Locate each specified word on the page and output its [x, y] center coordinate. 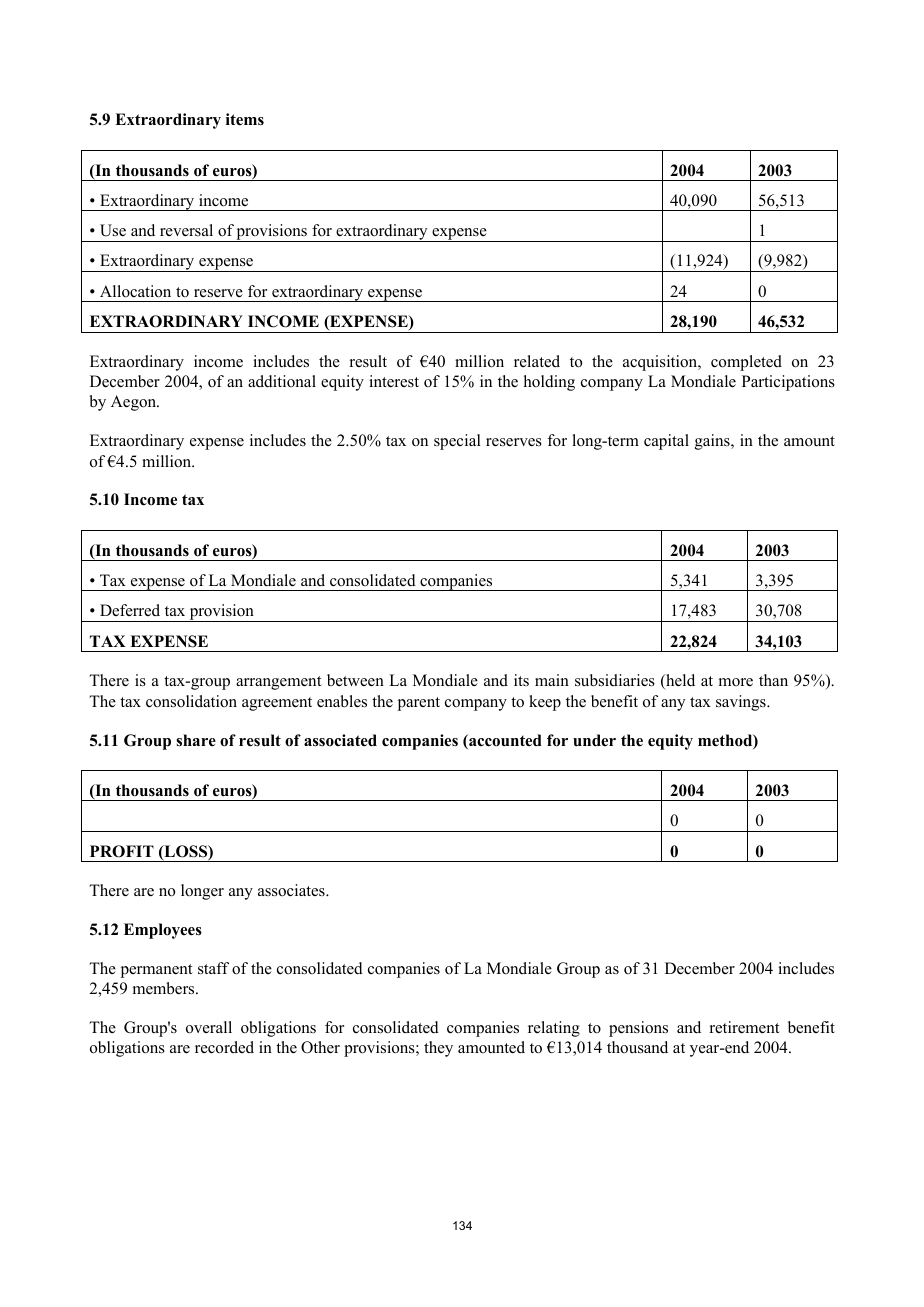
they [438, 1049]
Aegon [135, 403]
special [457, 442]
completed [746, 363]
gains [713, 442]
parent [419, 704]
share [196, 740]
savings [742, 703]
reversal [186, 230]
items [245, 119]
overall [209, 1027]
